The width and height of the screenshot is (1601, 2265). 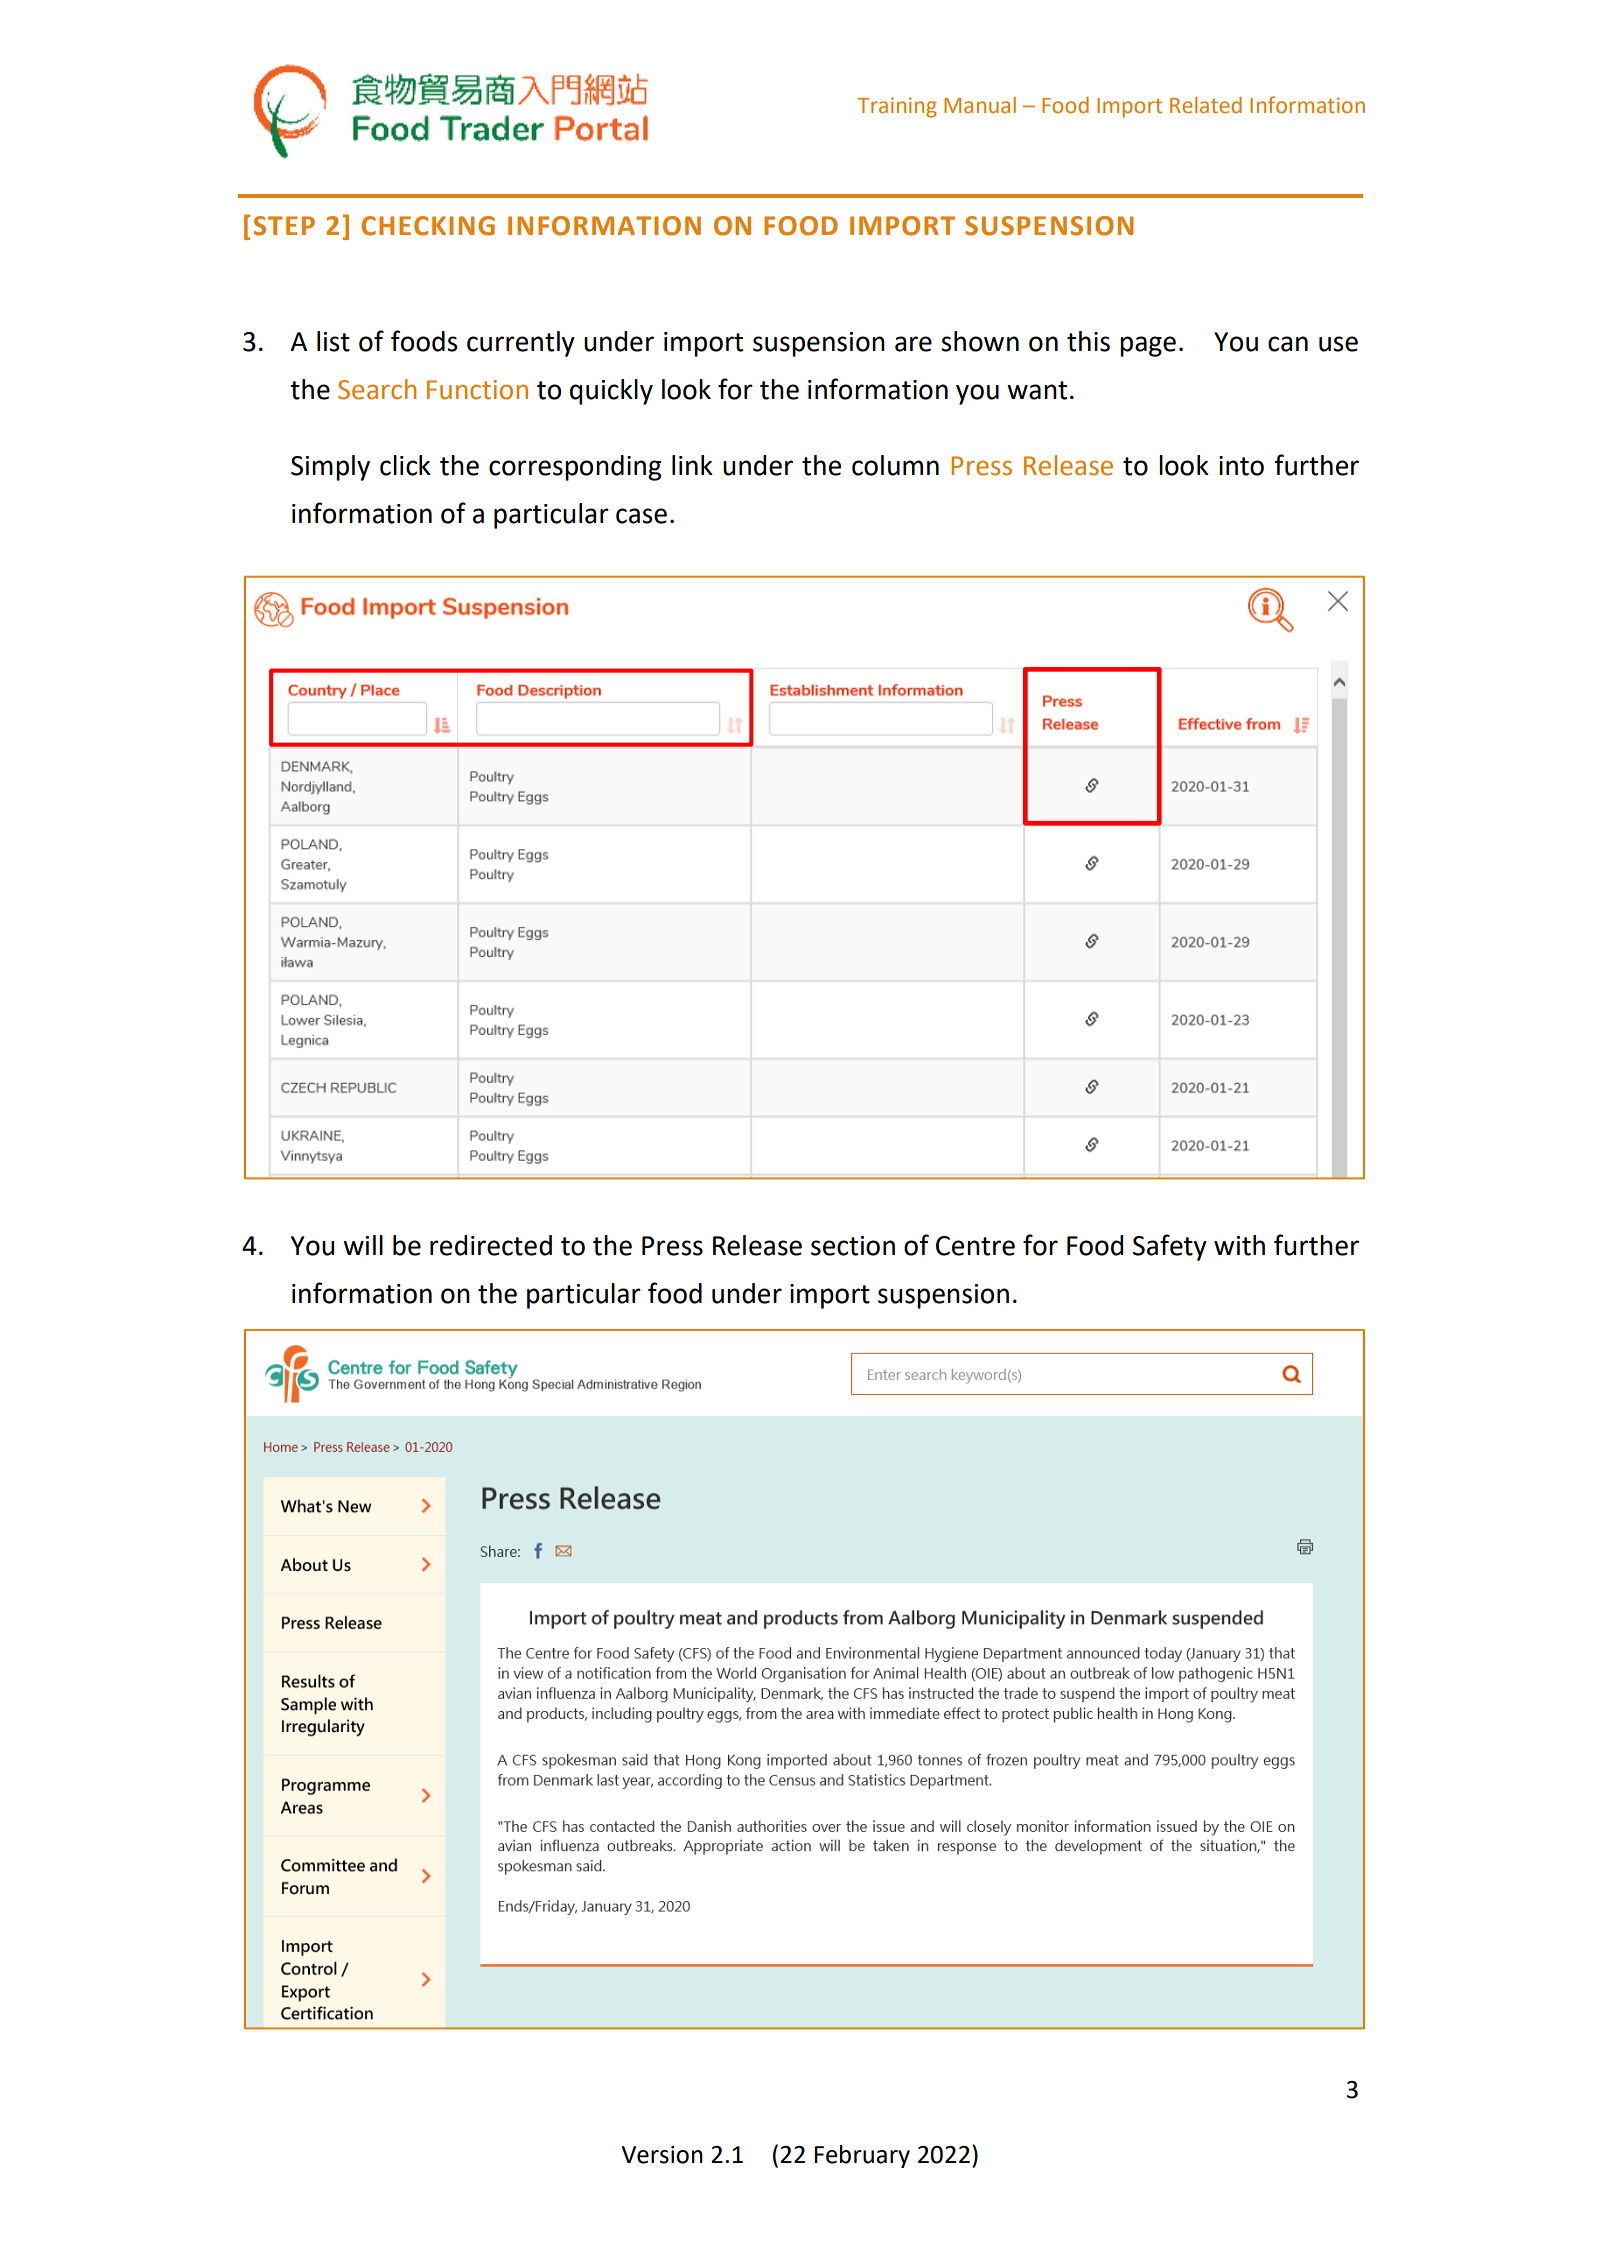 I want to click on click, so click(x=405, y=465).
